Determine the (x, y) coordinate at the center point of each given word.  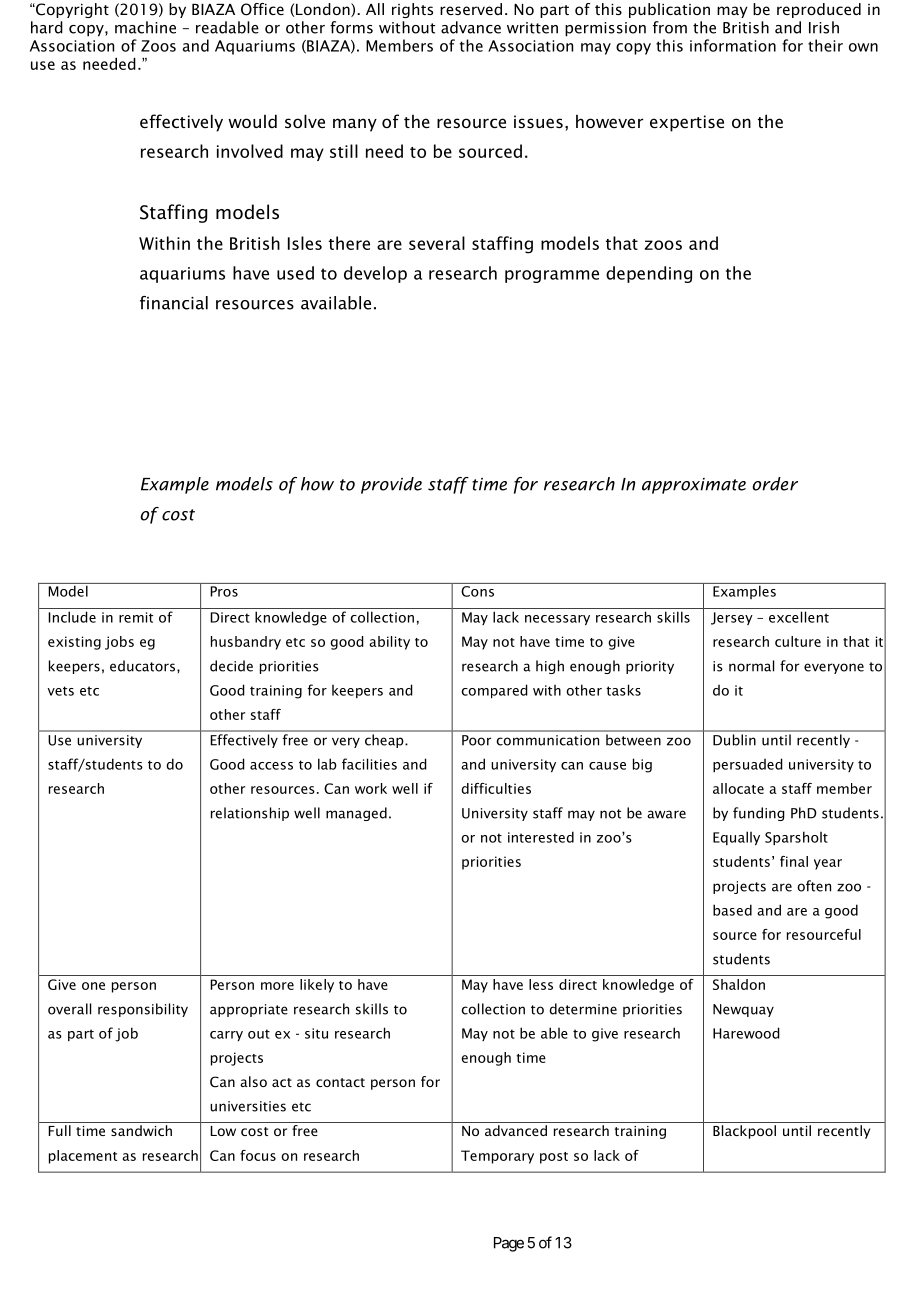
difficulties (496, 788)
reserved (471, 9)
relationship (250, 814)
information (733, 45)
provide (391, 485)
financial (174, 303)
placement (83, 1157)
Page (509, 1244)
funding (759, 814)
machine (145, 27)
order (775, 484)
